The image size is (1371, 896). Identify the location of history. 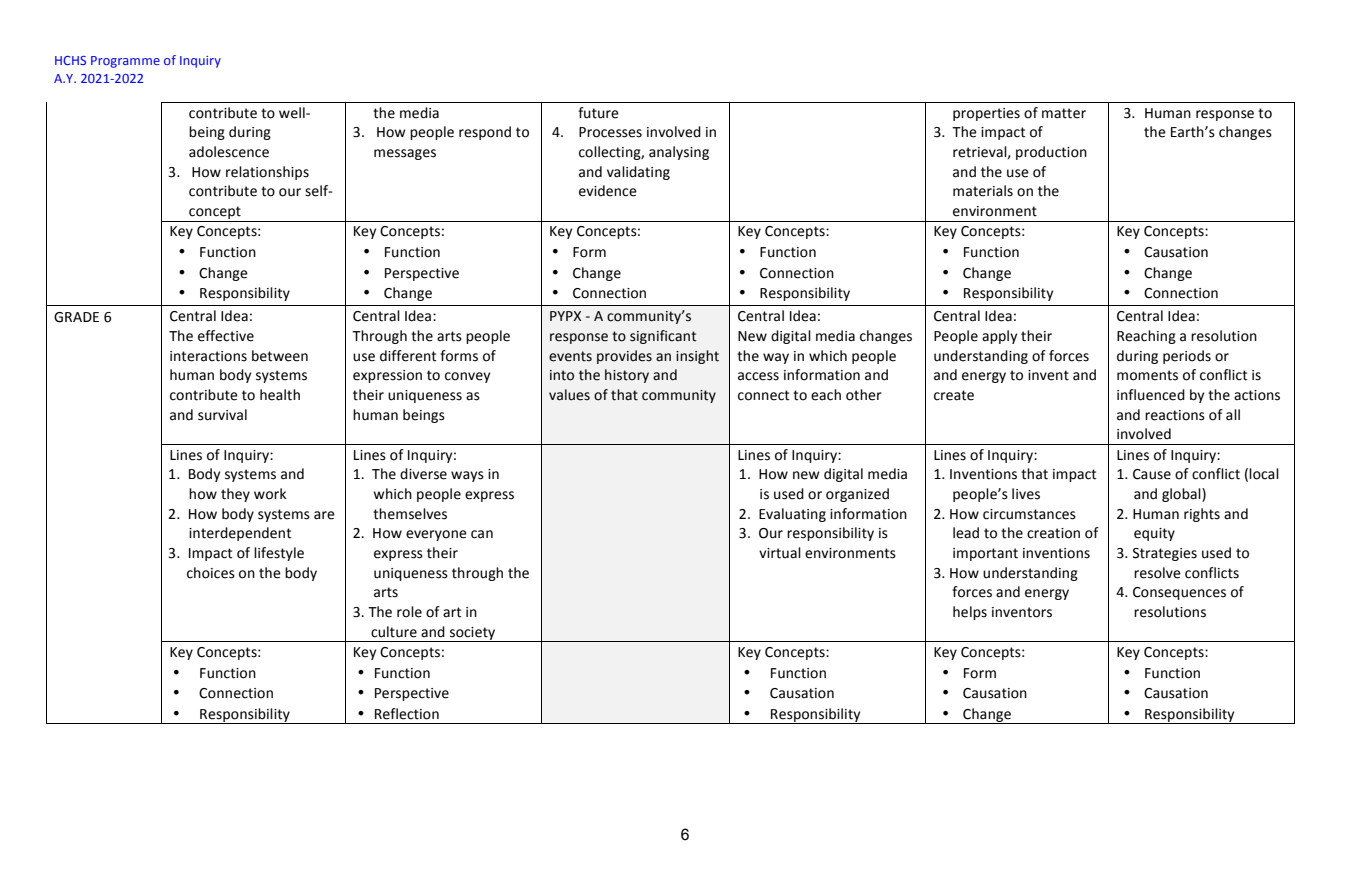
(627, 376).
